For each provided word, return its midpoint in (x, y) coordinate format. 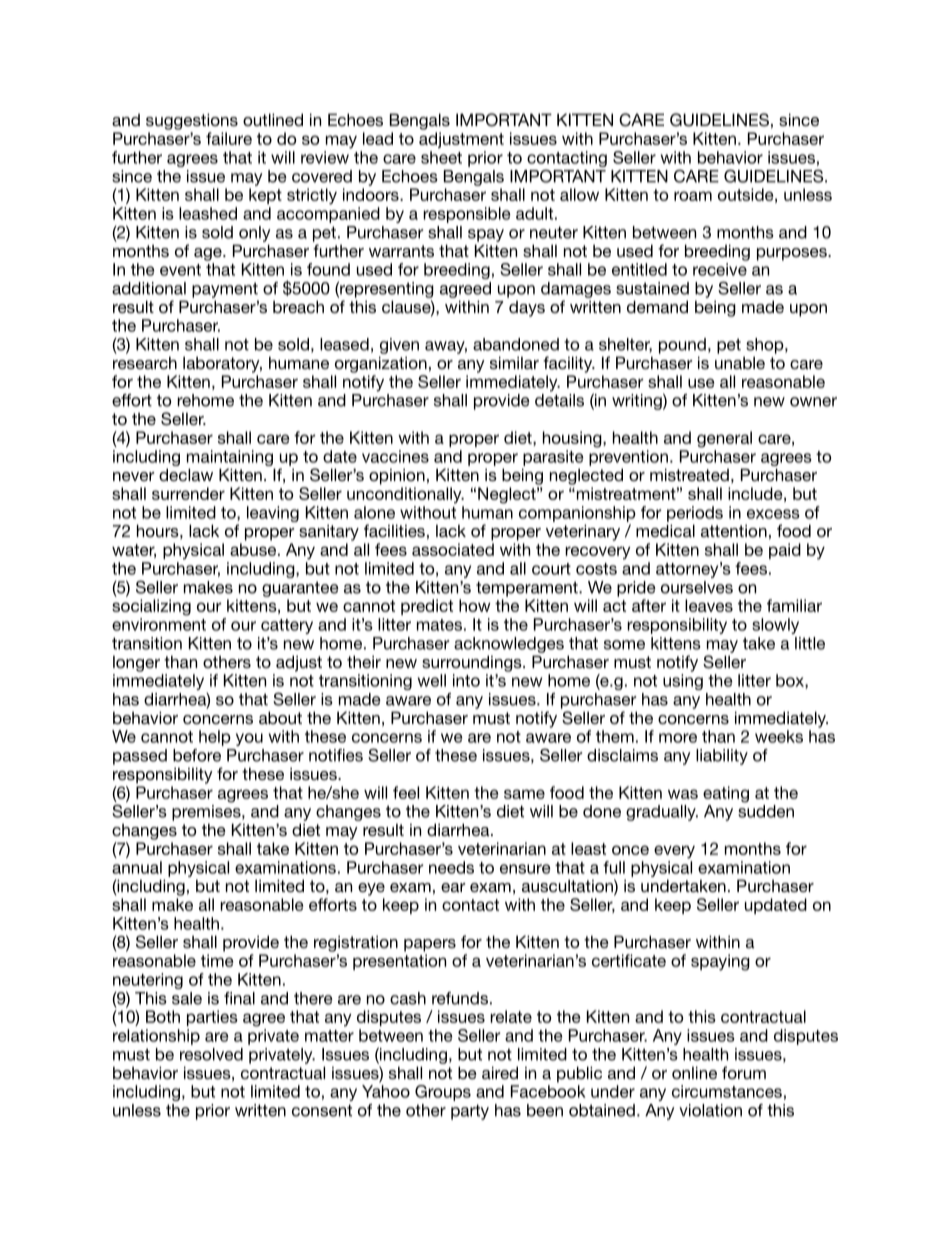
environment (159, 624)
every (674, 852)
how (475, 605)
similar (514, 362)
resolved (211, 1054)
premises (207, 813)
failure (229, 138)
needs (451, 867)
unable (740, 362)
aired (500, 1072)
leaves (709, 605)
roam (693, 196)
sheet (441, 157)
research (145, 362)
